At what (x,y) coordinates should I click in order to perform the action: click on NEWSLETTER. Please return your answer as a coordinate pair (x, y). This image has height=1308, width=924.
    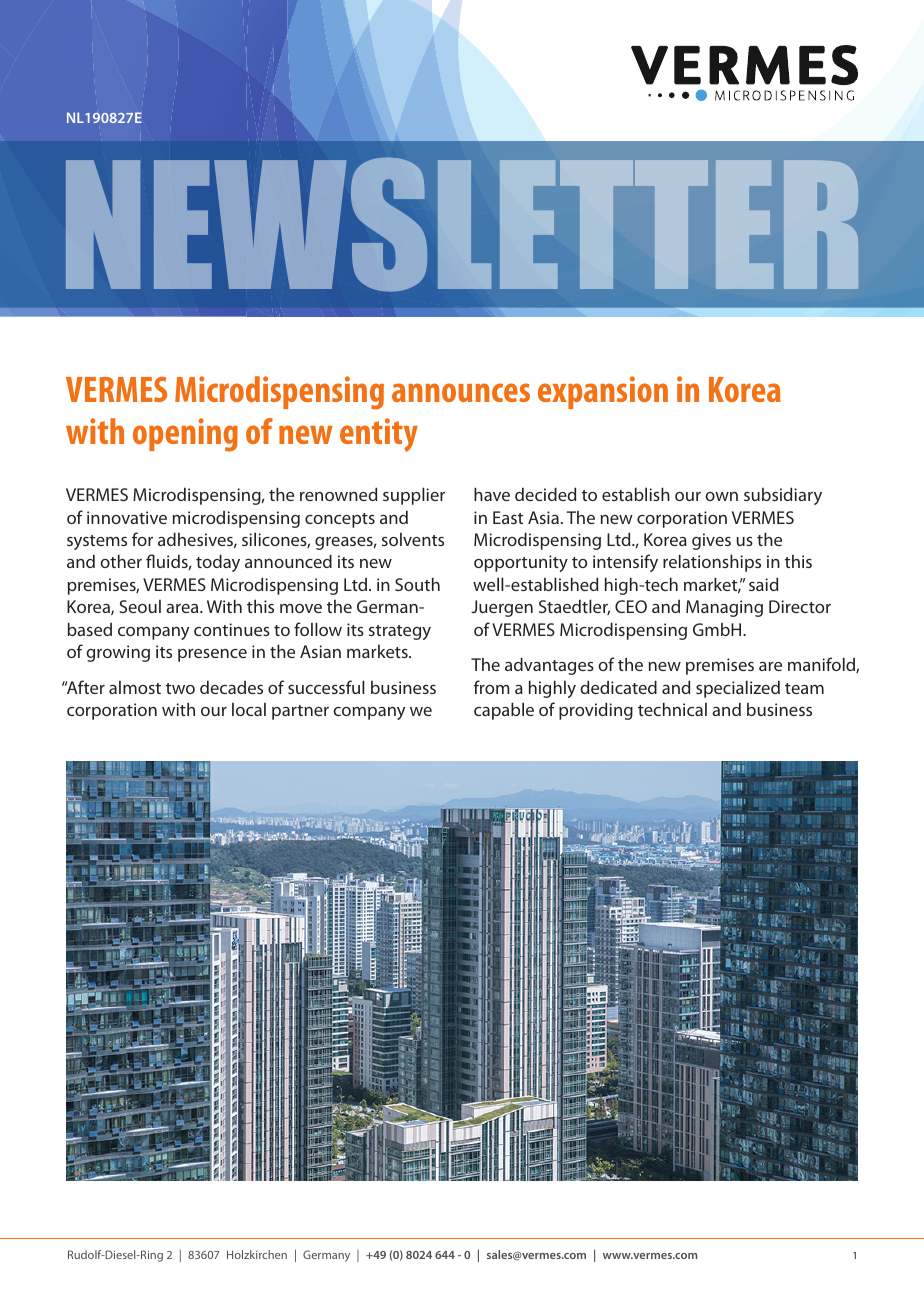
    Looking at the image, I should click on (462, 224).
